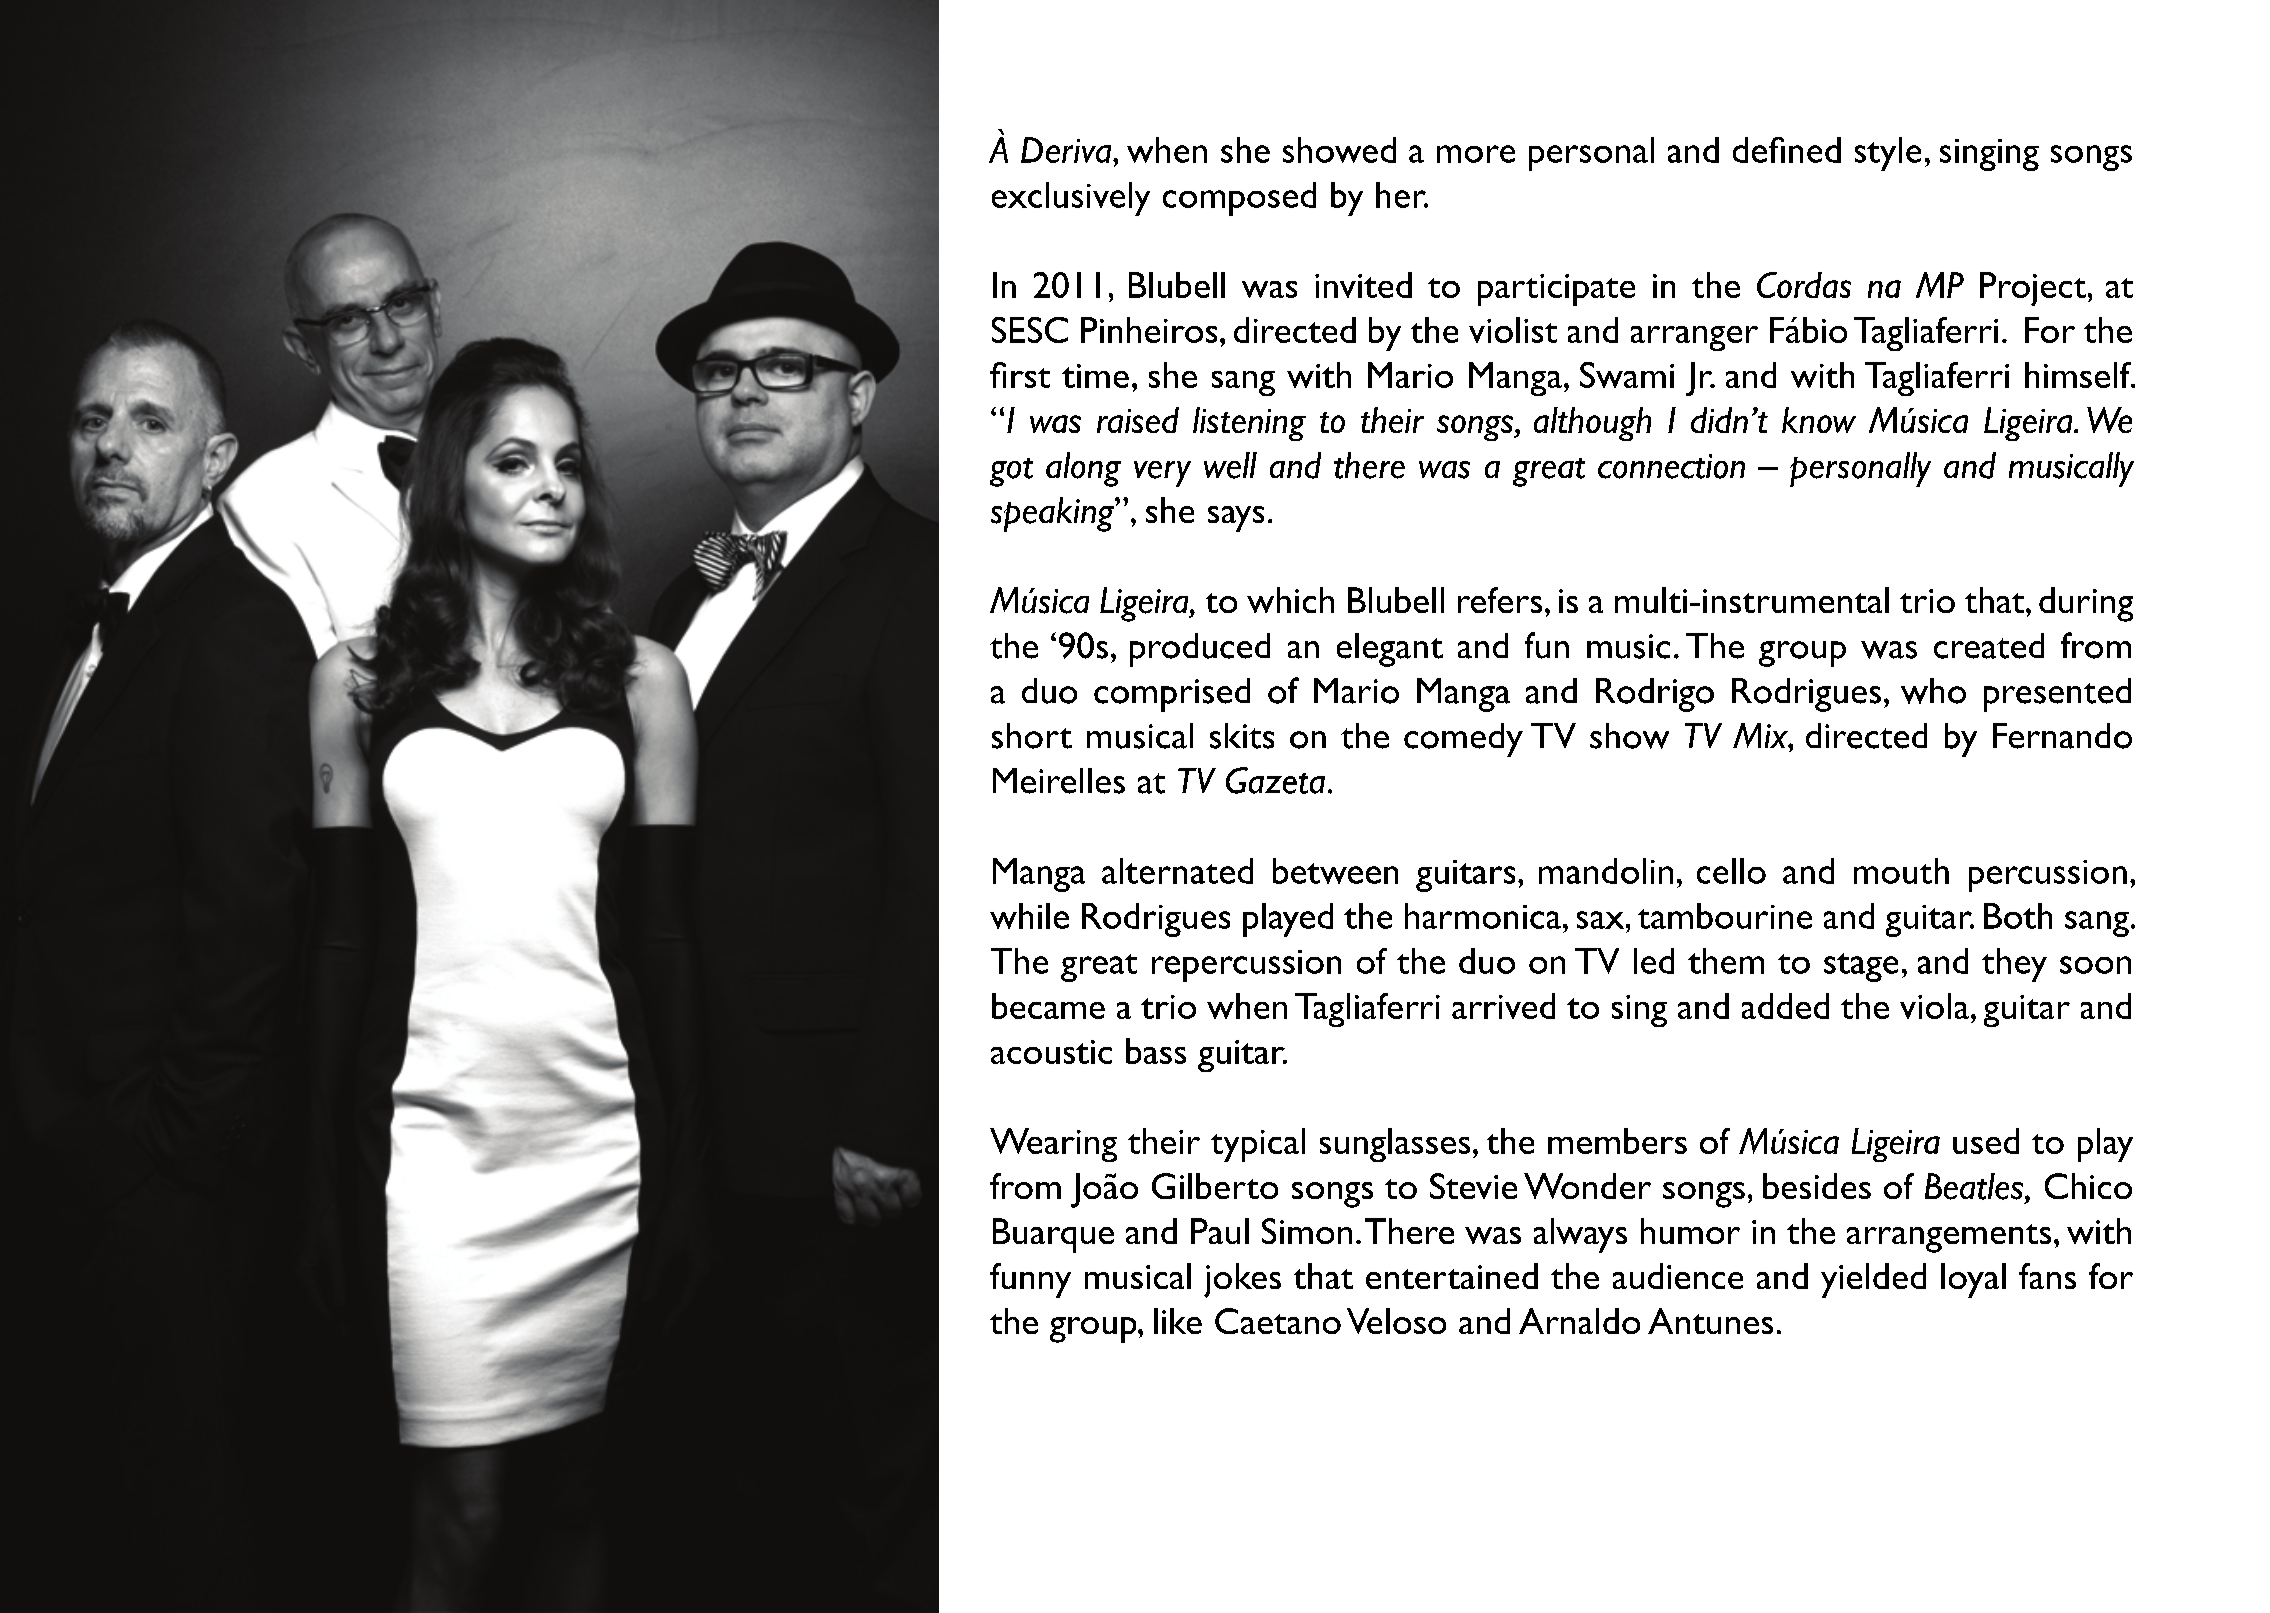 The height and width of the screenshot is (1613, 2270). I want to click on style, so click(1888, 154).
